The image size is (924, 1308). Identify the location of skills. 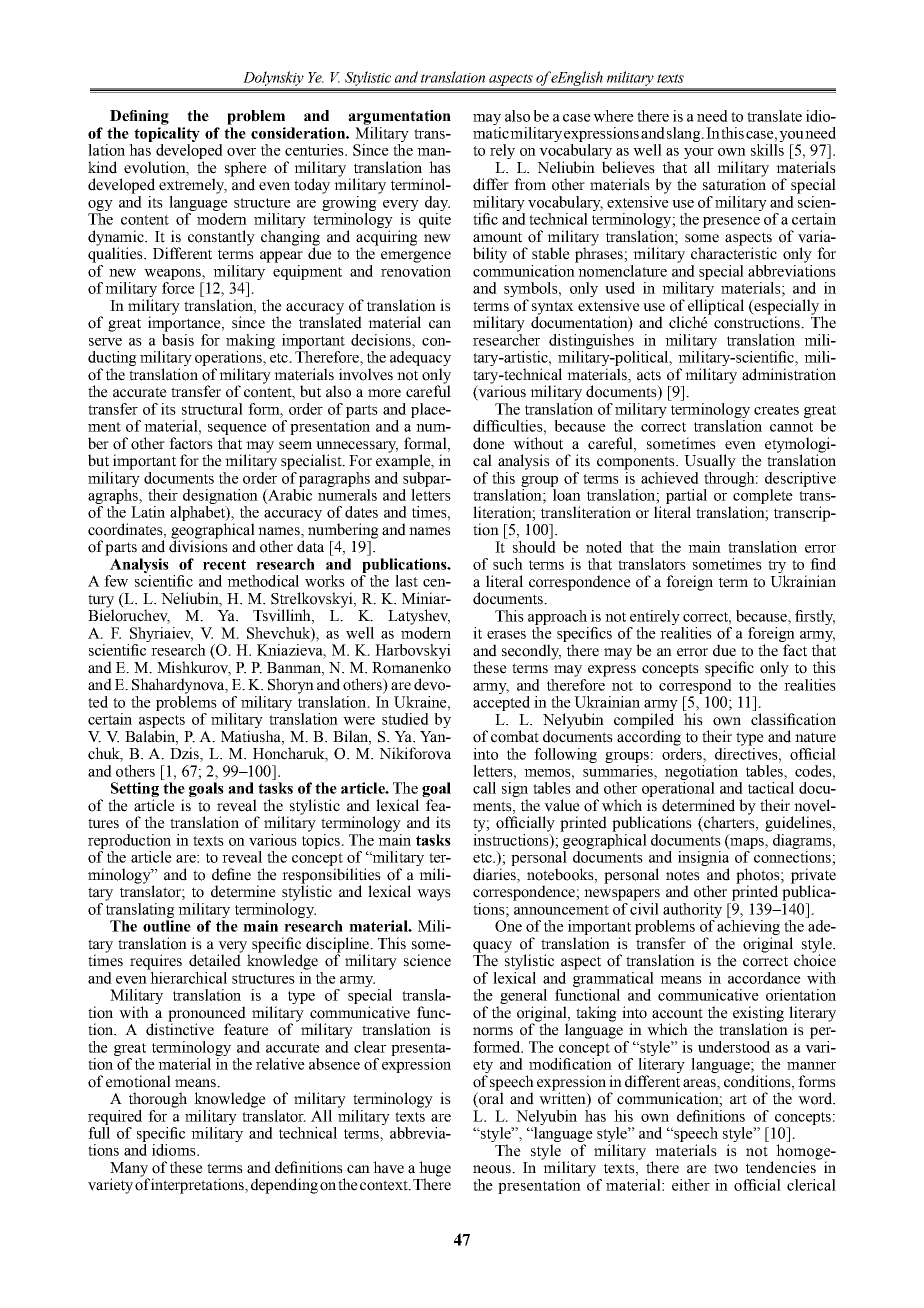
(767, 150).
